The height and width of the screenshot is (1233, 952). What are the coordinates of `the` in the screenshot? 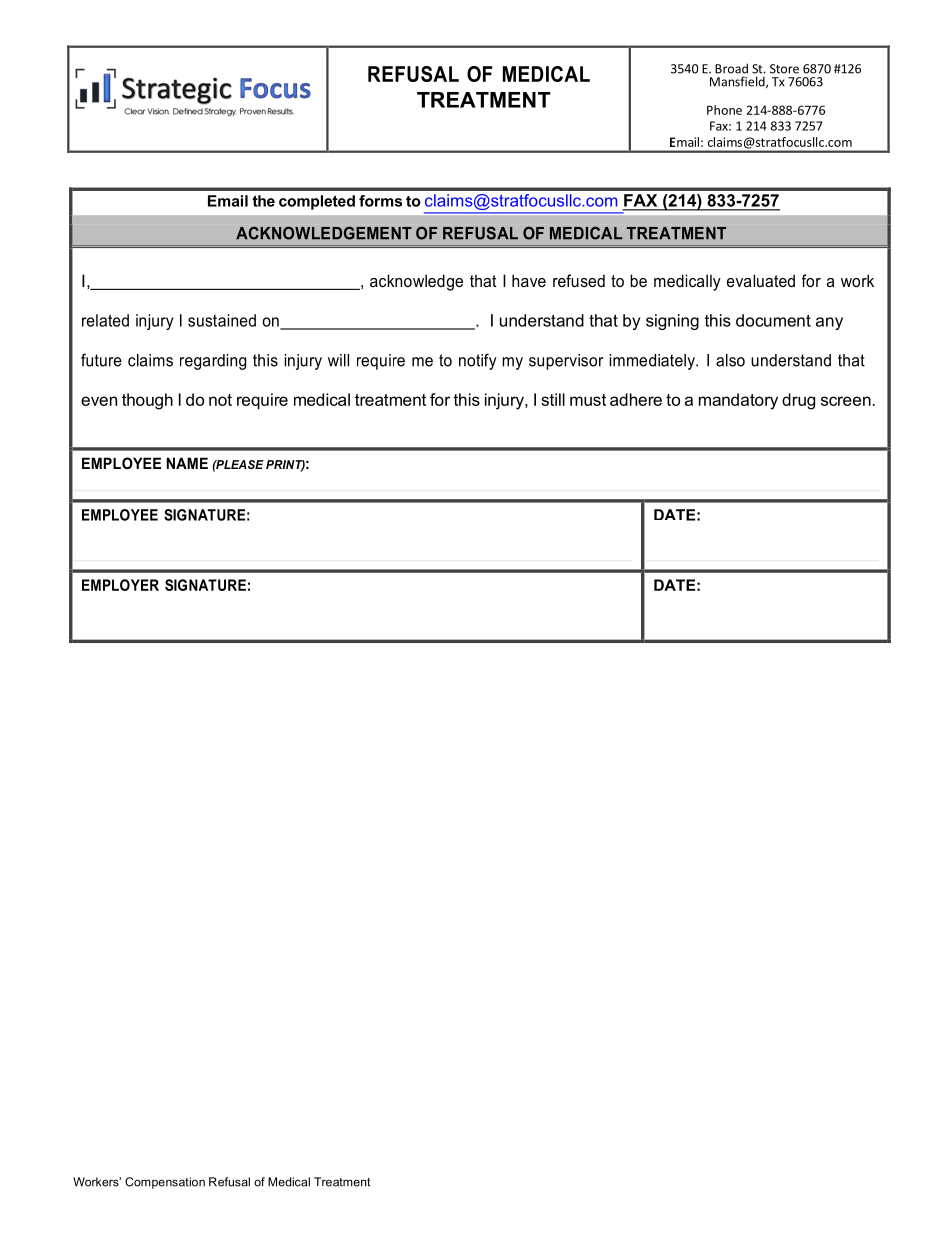 It's located at (263, 201).
